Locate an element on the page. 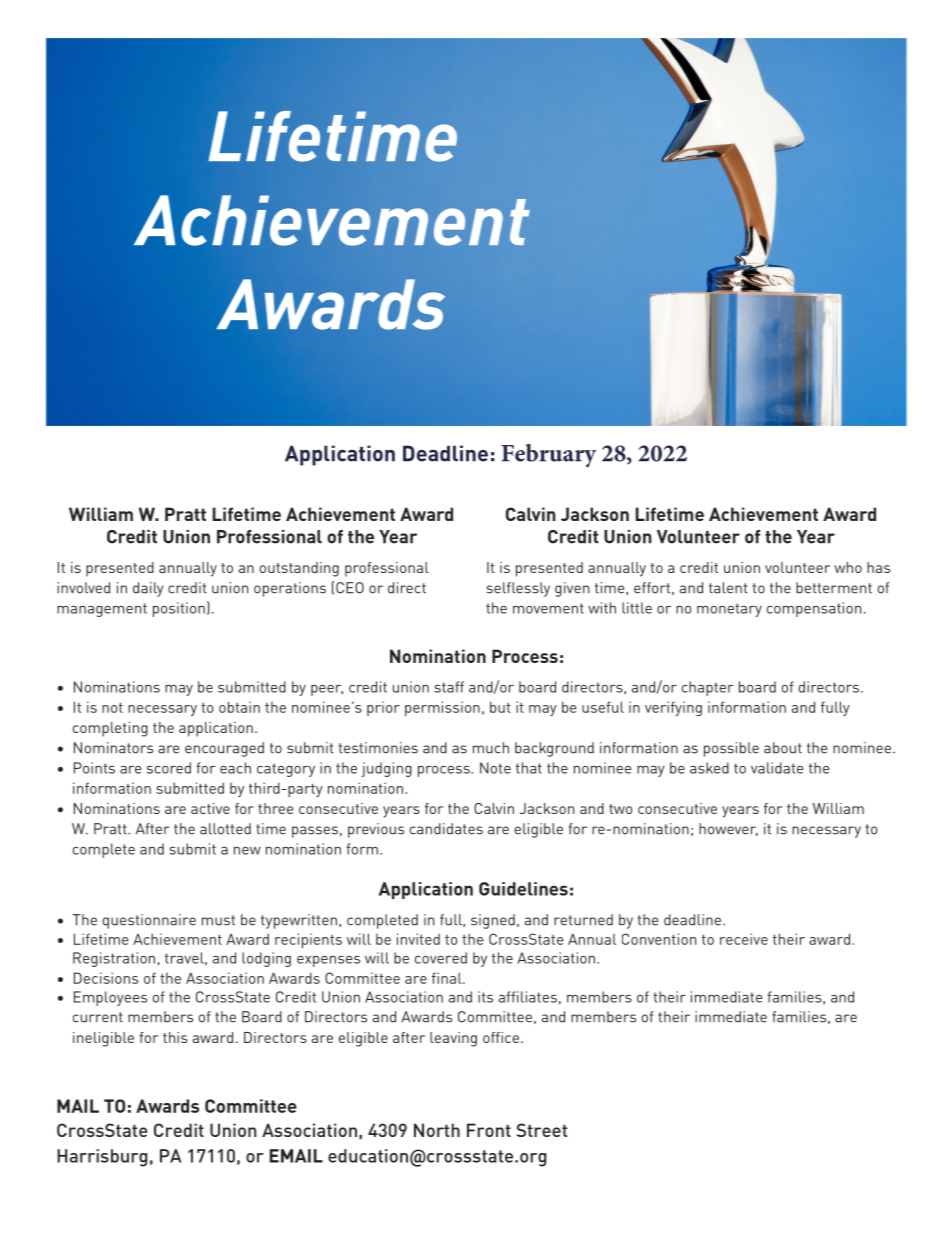  February is located at coordinates (548, 455).
